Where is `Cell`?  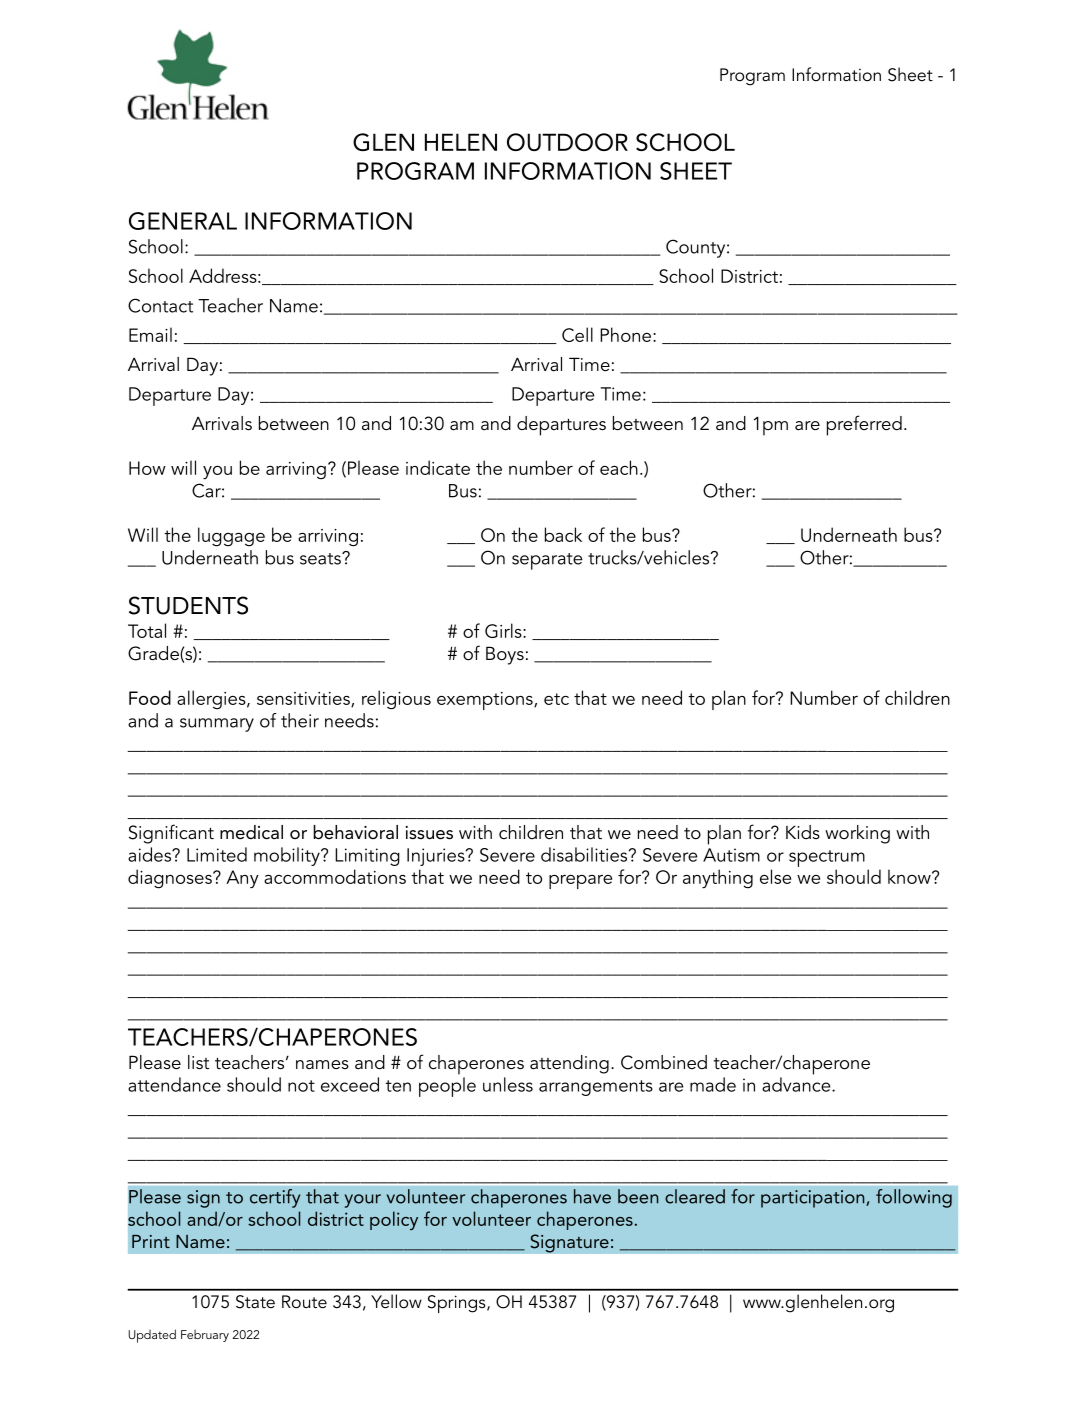 Cell is located at coordinates (577, 334).
